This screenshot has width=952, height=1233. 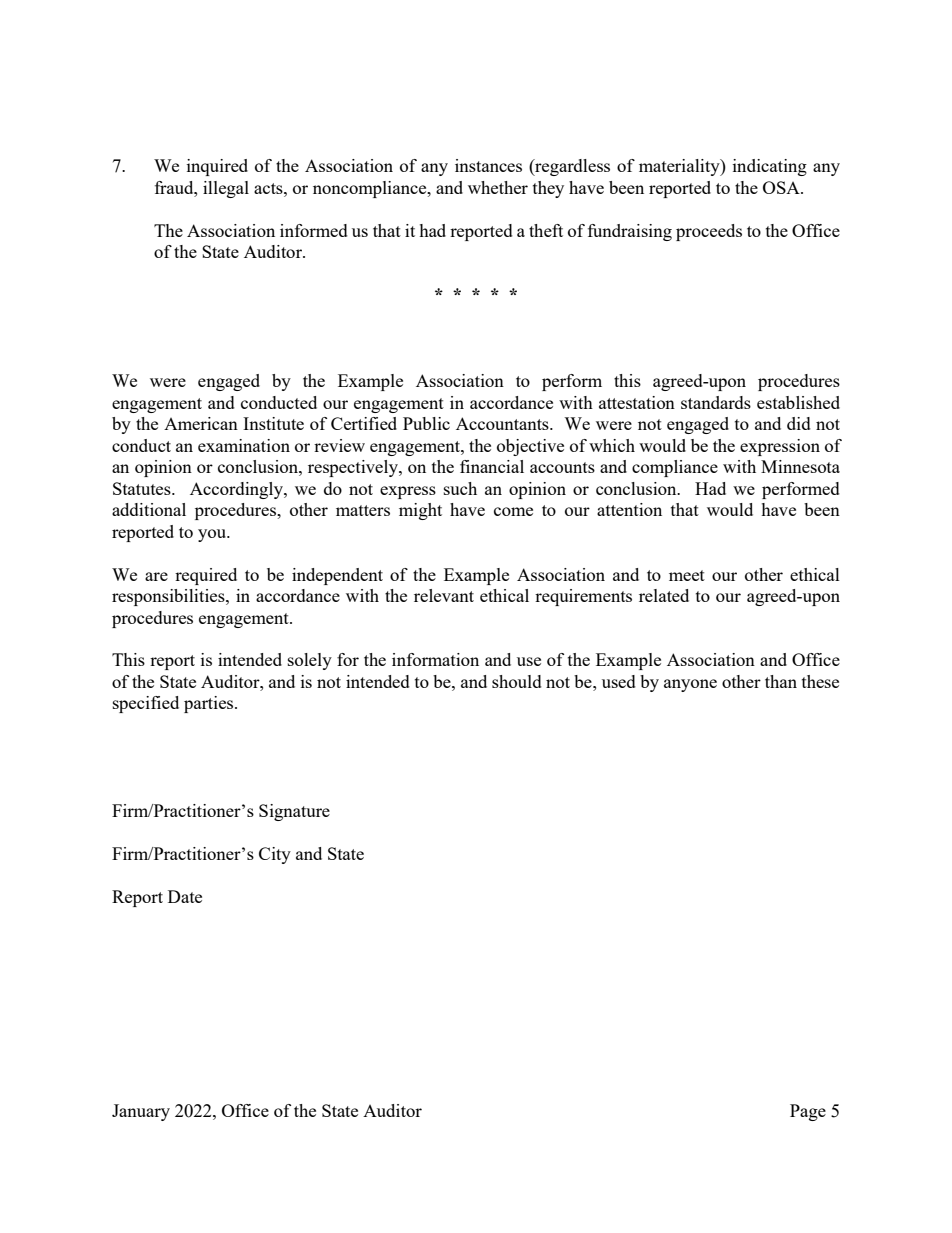 What do you see at coordinates (435, 659) in the screenshot?
I see `information` at bounding box center [435, 659].
